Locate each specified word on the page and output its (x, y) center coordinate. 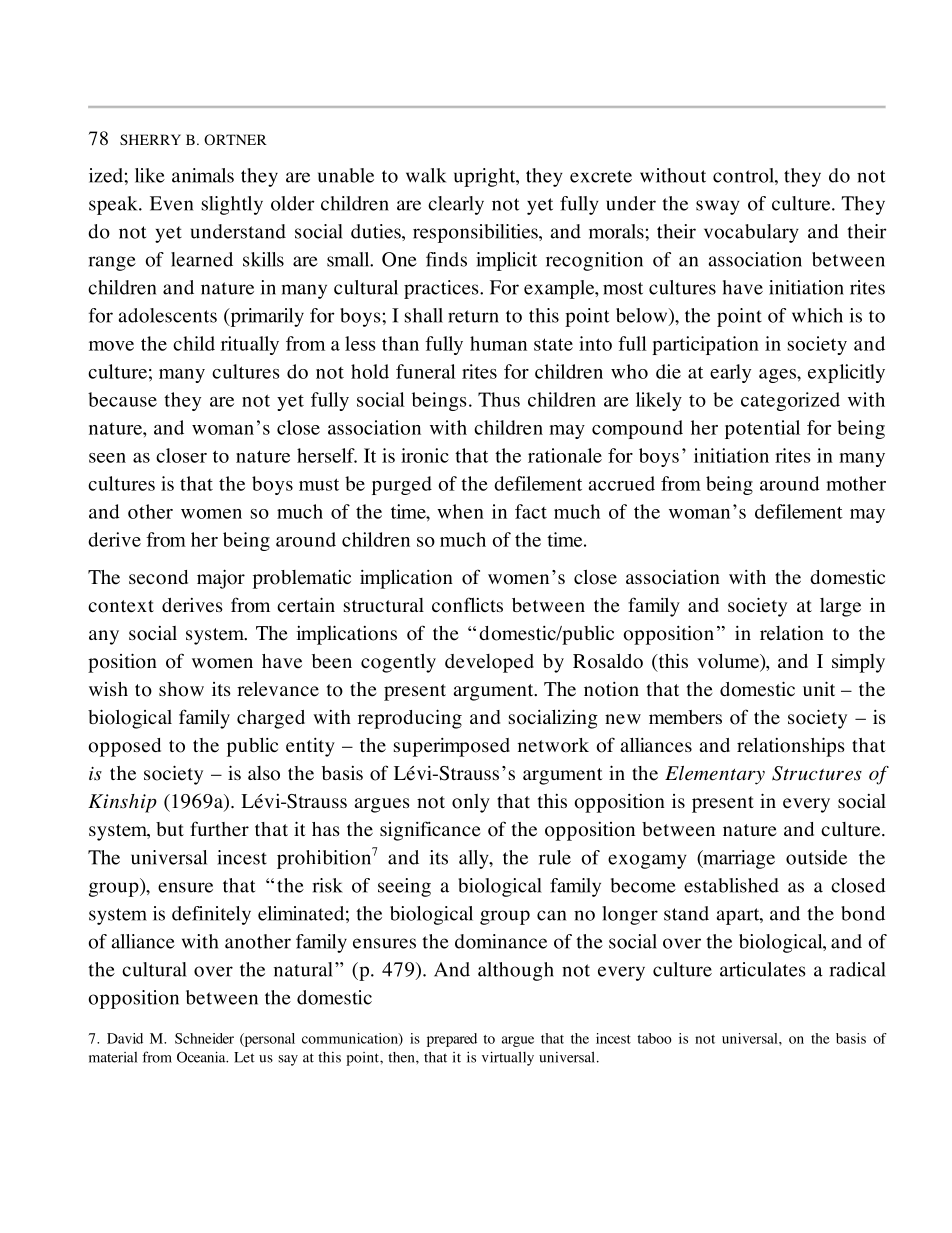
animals (203, 175)
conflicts (467, 605)
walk (426, 175)
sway (718, 207)
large (840, 607)
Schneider (204, 1038)
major (221, 579)
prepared (452, 1040)
